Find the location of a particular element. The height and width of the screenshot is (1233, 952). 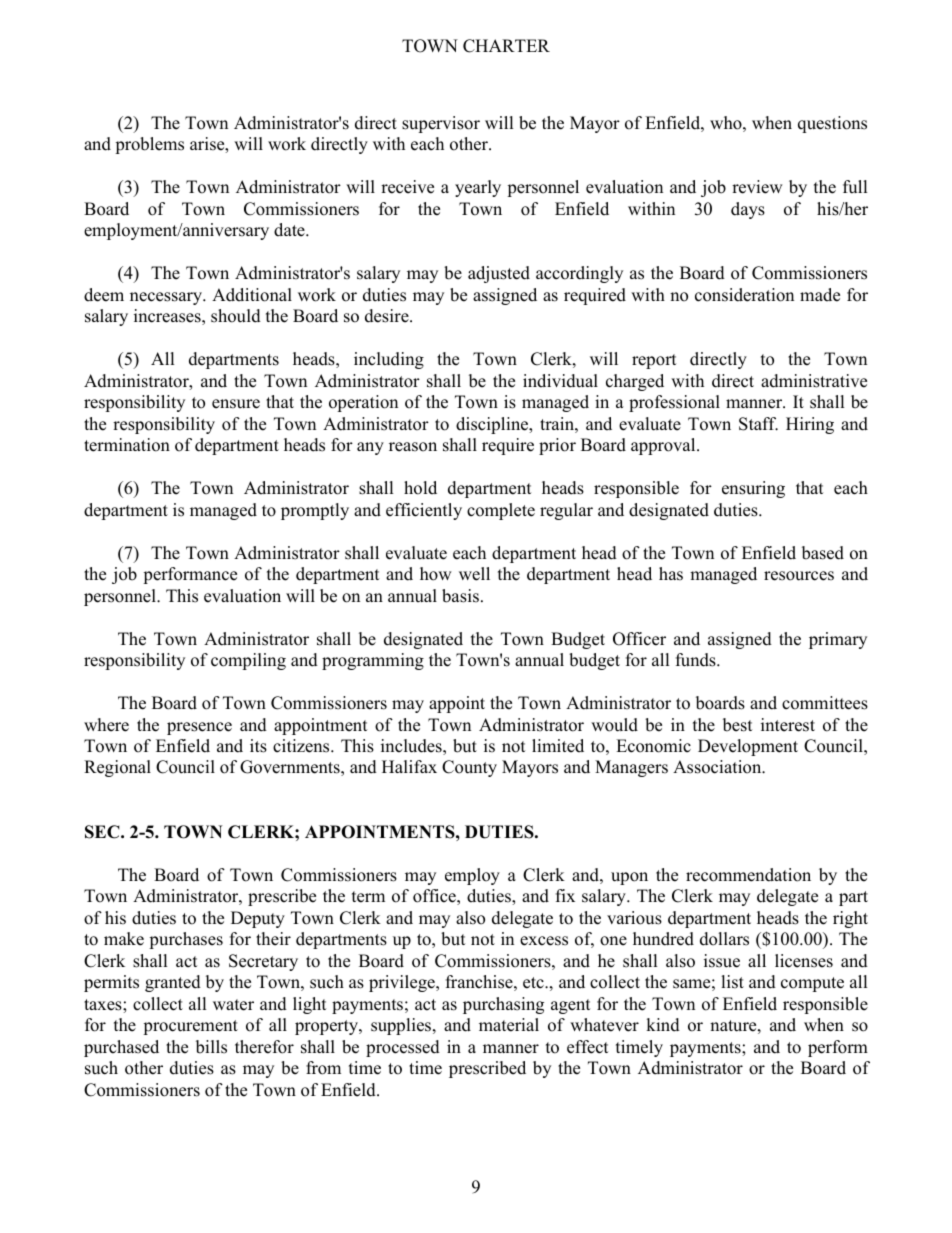

individual is located at coordinates (560, 381).
